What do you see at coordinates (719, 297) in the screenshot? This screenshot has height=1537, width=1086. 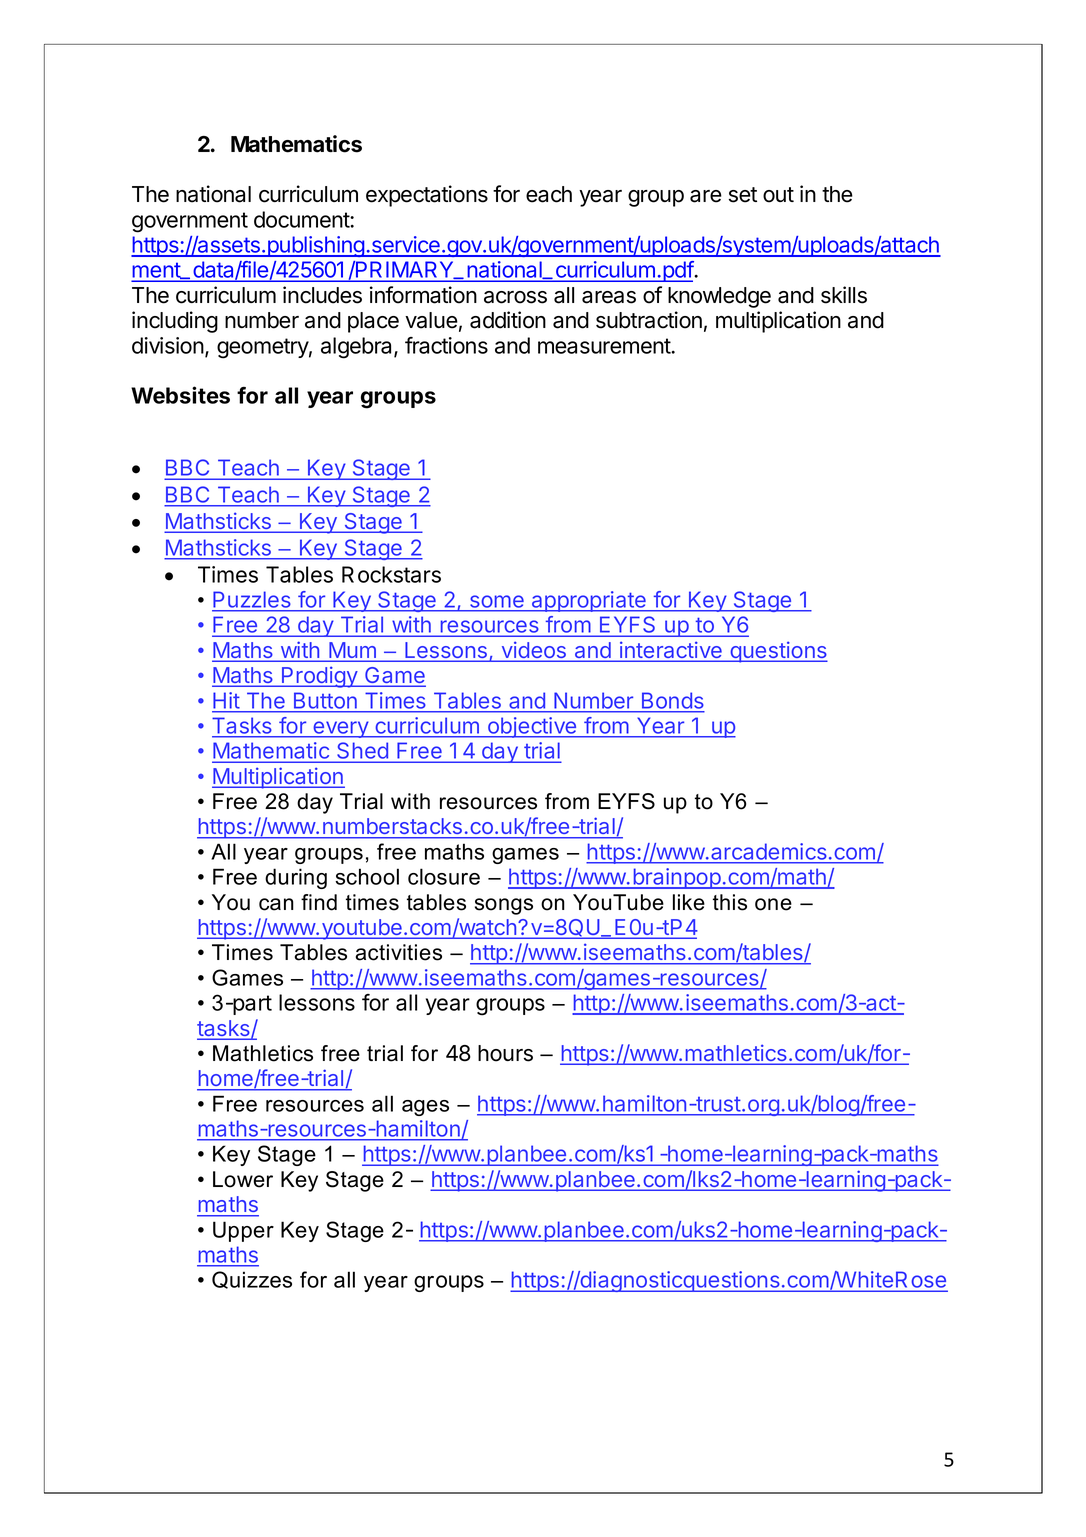 I see `knowledge` at bounding box center [719, 297].
